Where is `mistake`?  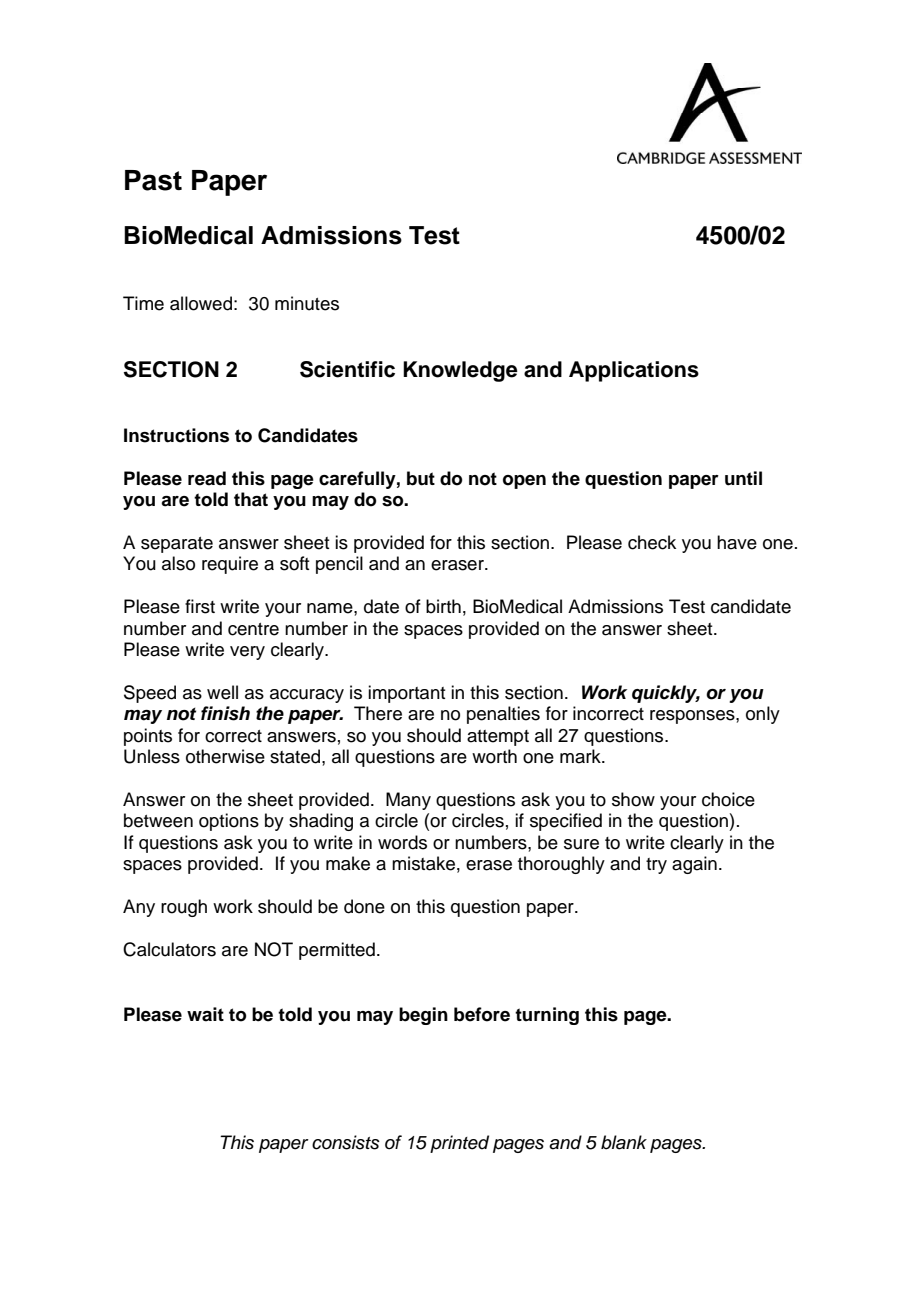 mistake is located at coordinates (423, 863).
